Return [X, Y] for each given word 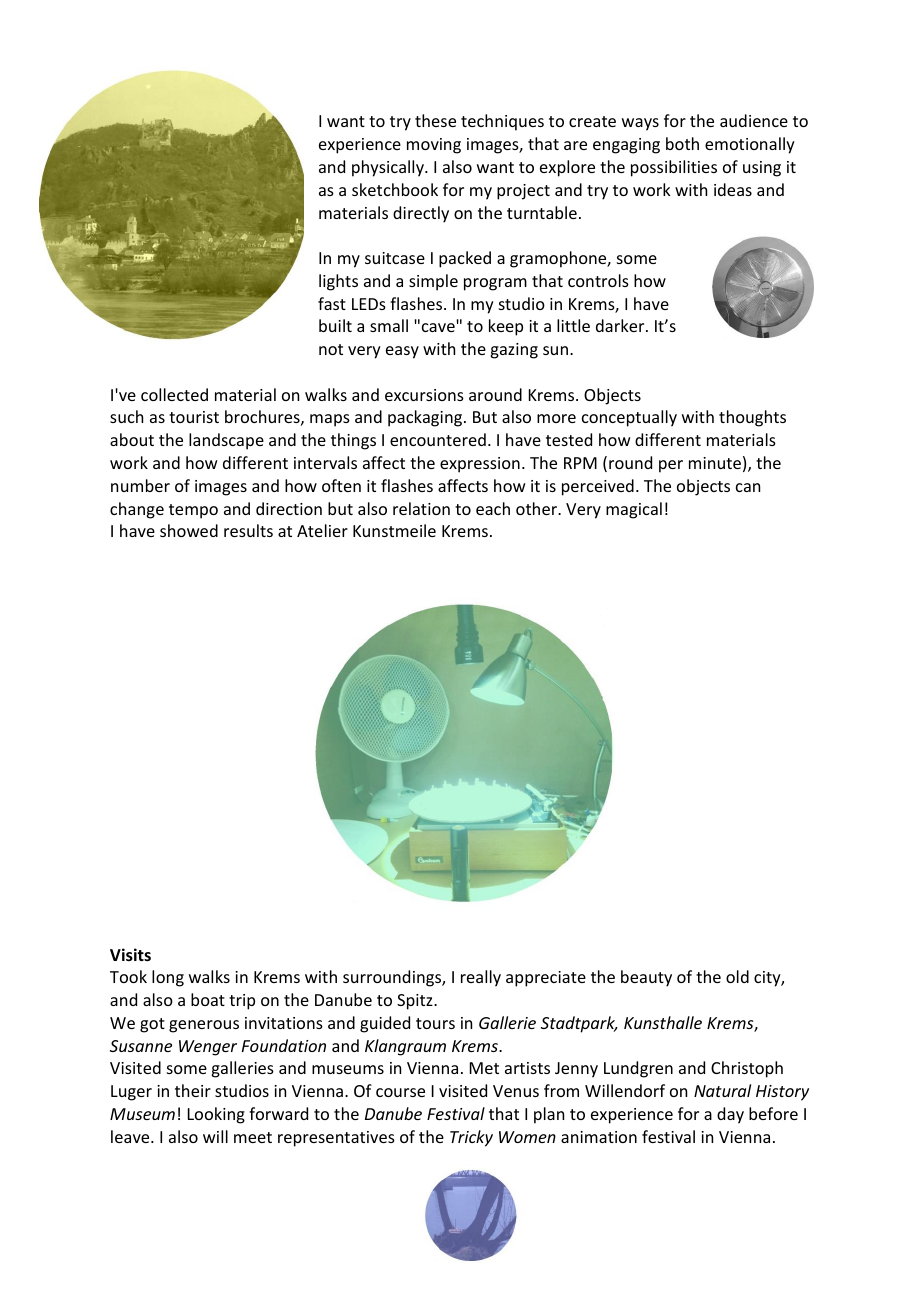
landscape [226, 441]
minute [715, 463]
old [737, 976]
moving [434, 146]
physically [389, 168]
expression [480, 465]
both [682, 143]
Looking [216, 1115]
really [481, 978]
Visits [130, 955]
